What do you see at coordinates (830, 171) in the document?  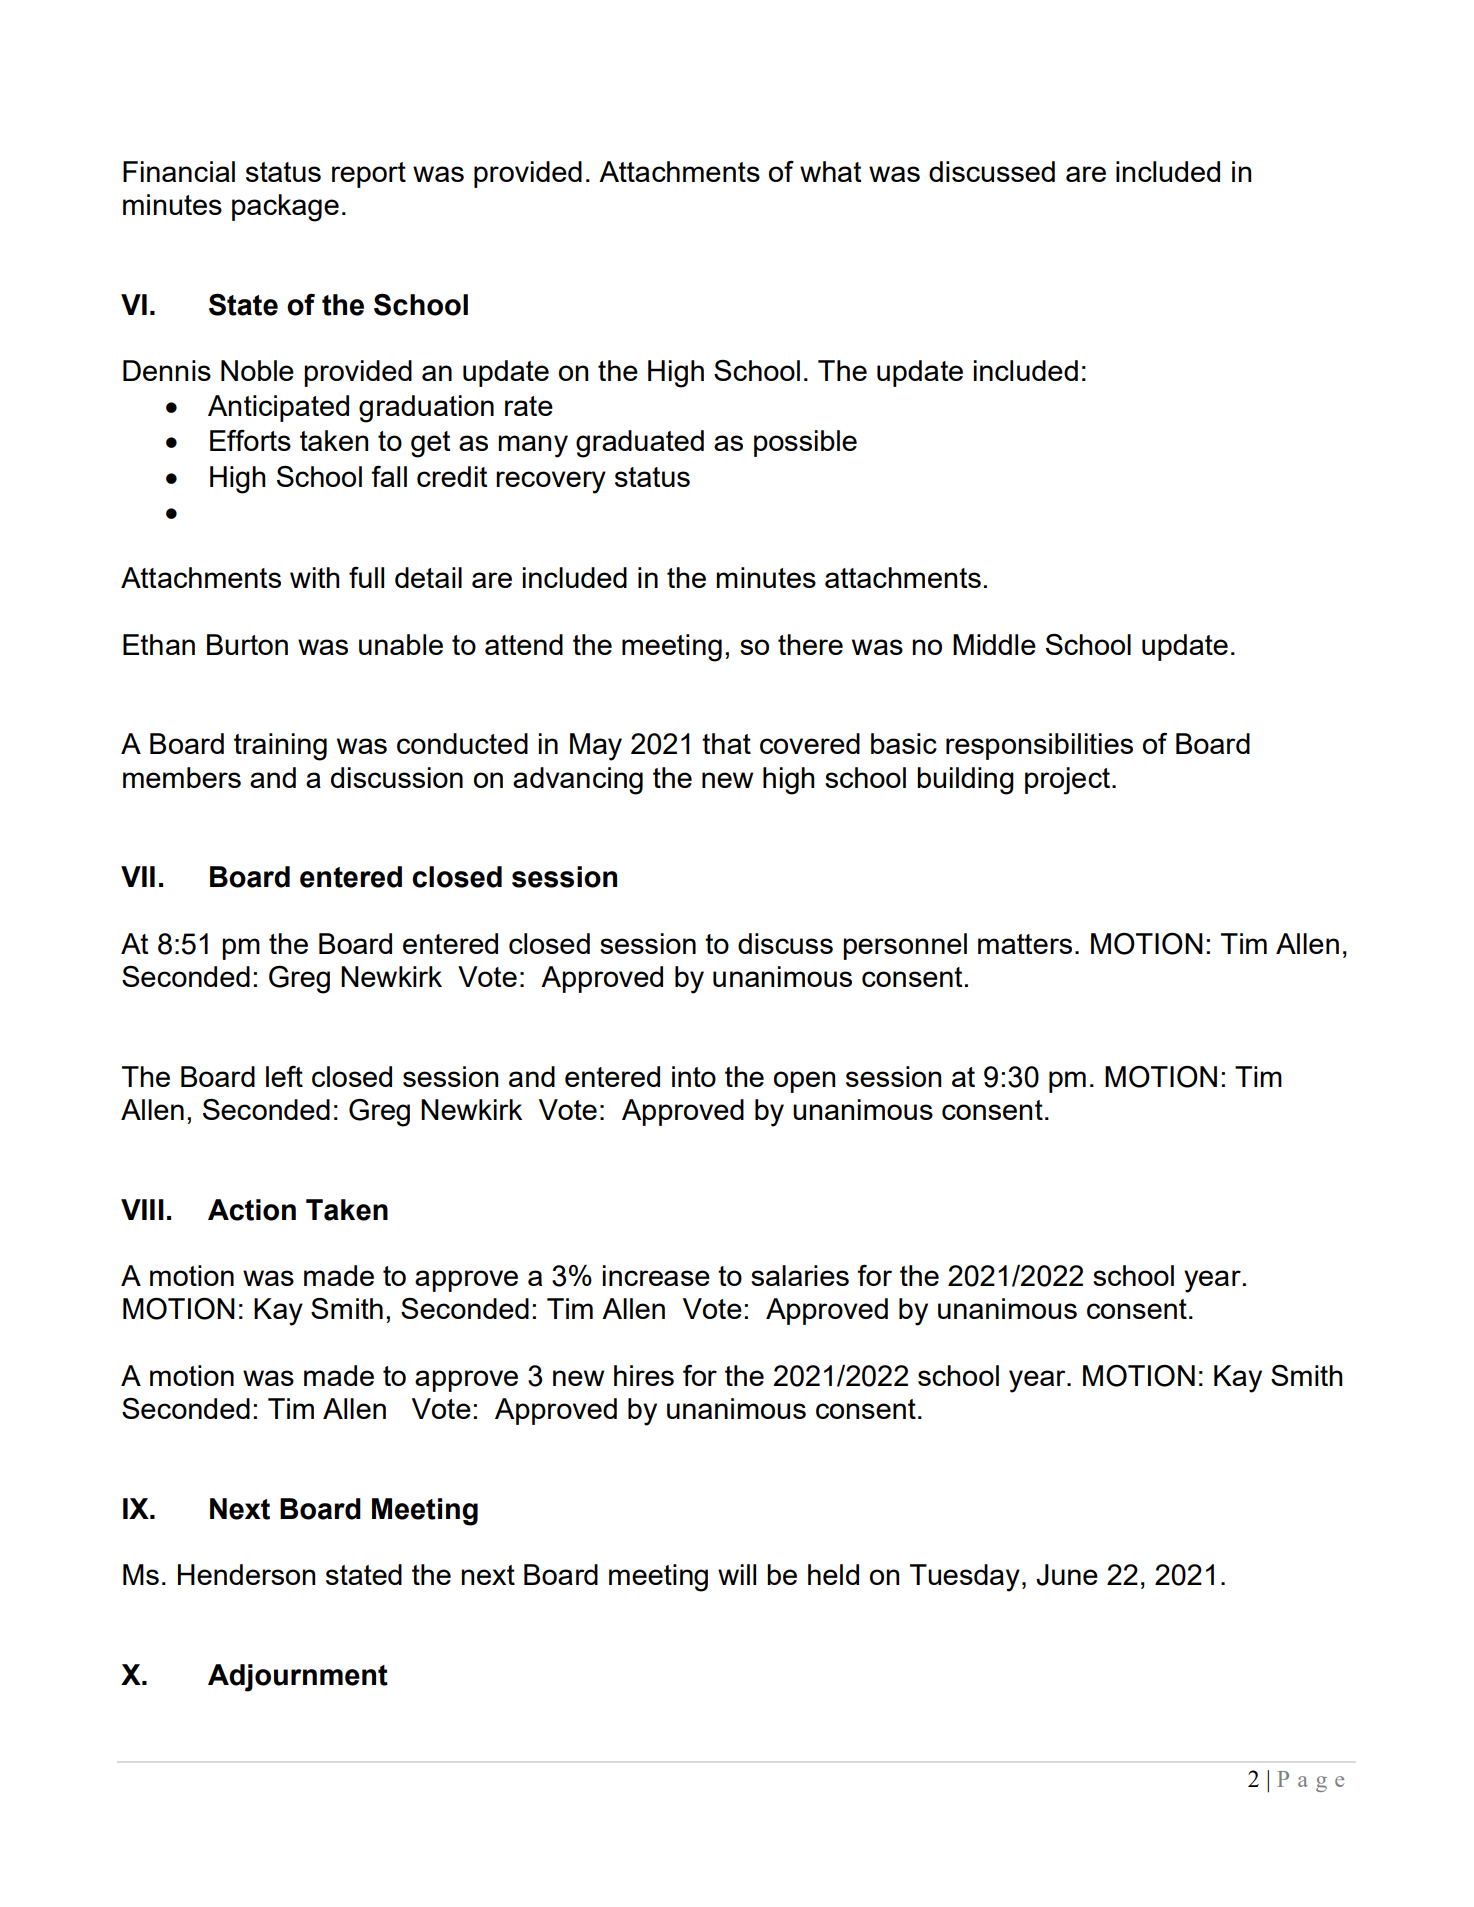 I see `what` at bounding box center [830, 171].
